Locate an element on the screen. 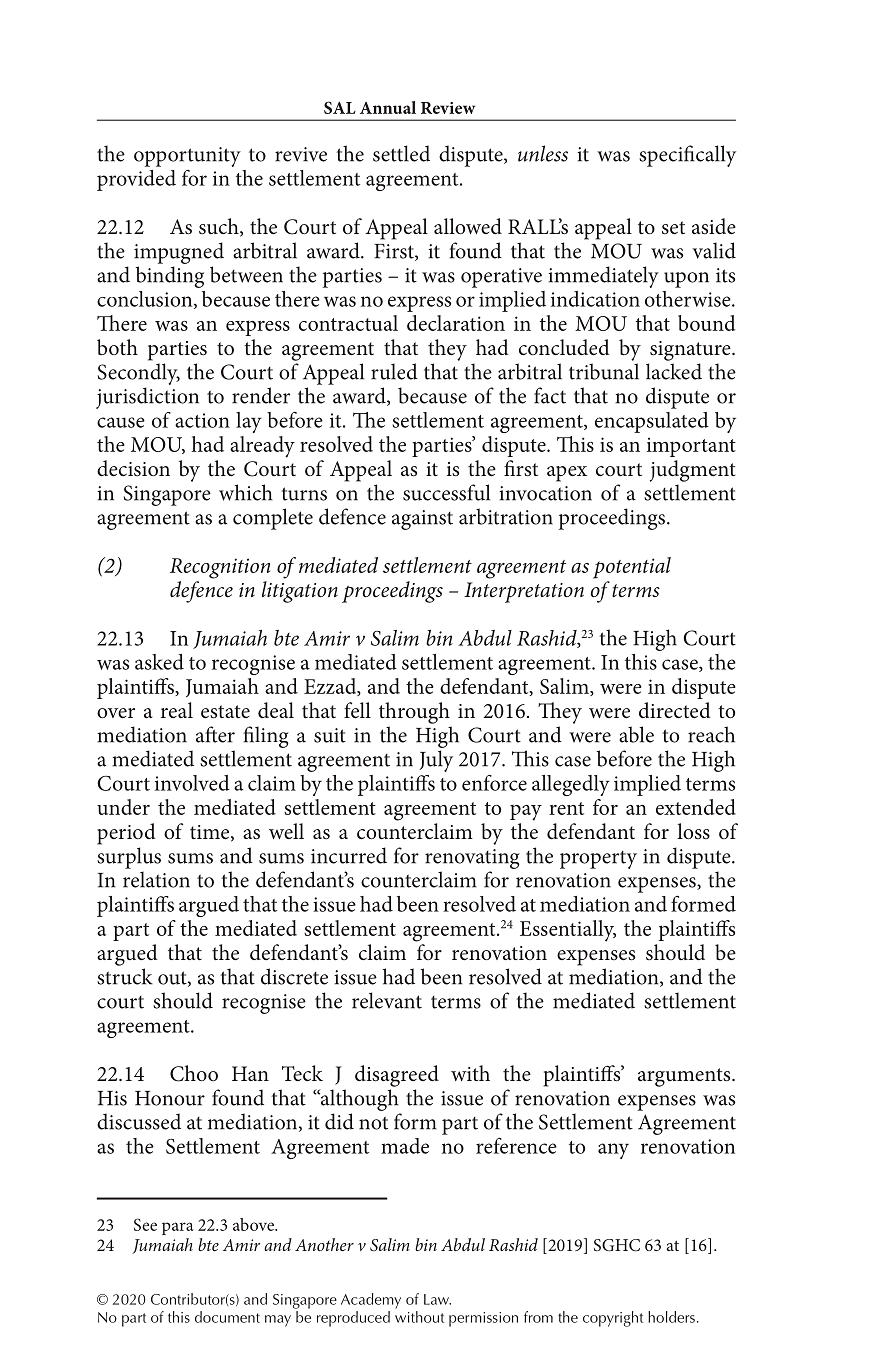  Law is located at coordinates (437, 1299).
